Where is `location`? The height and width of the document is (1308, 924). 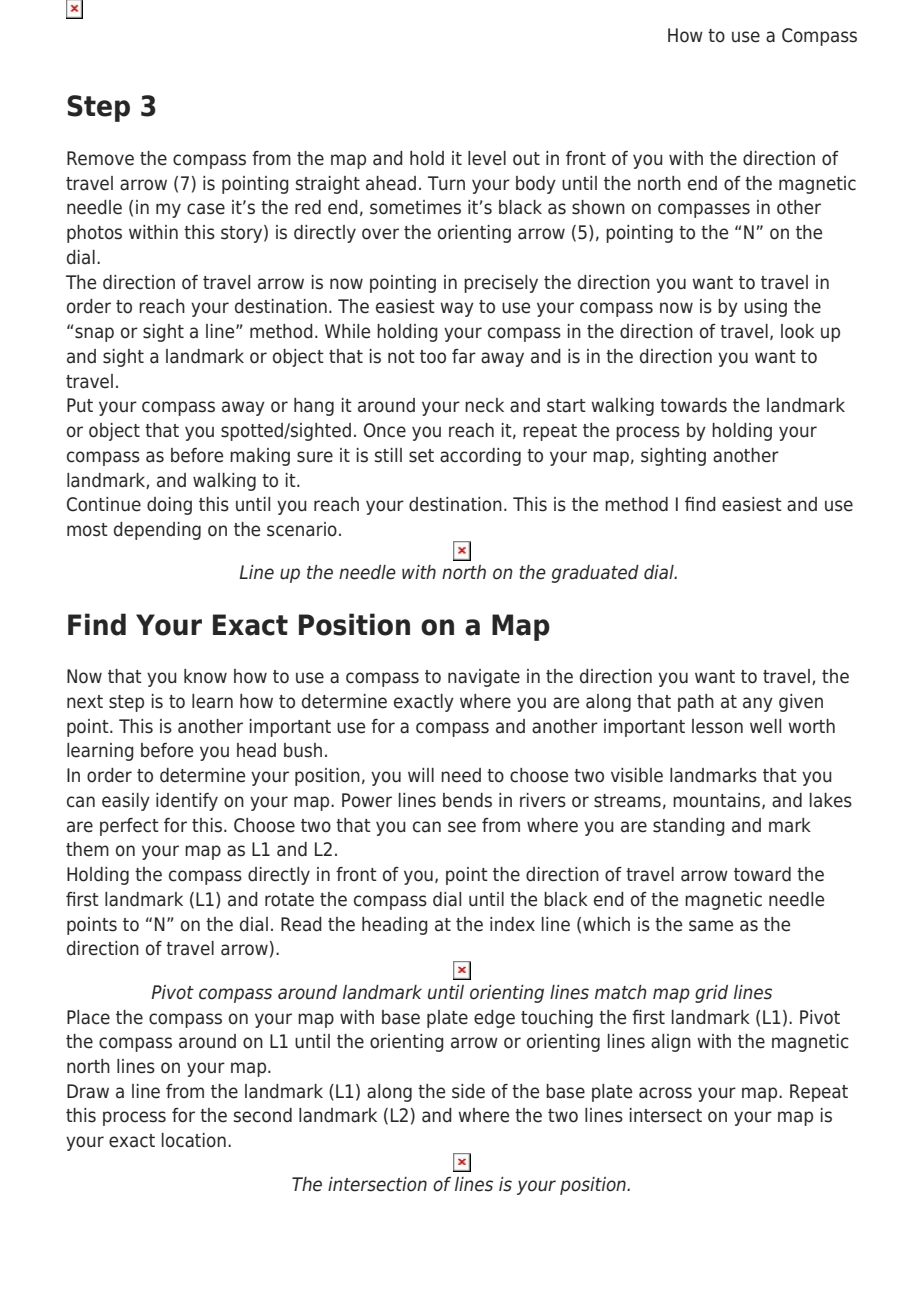
location is located at coordinates (194, 1140).
